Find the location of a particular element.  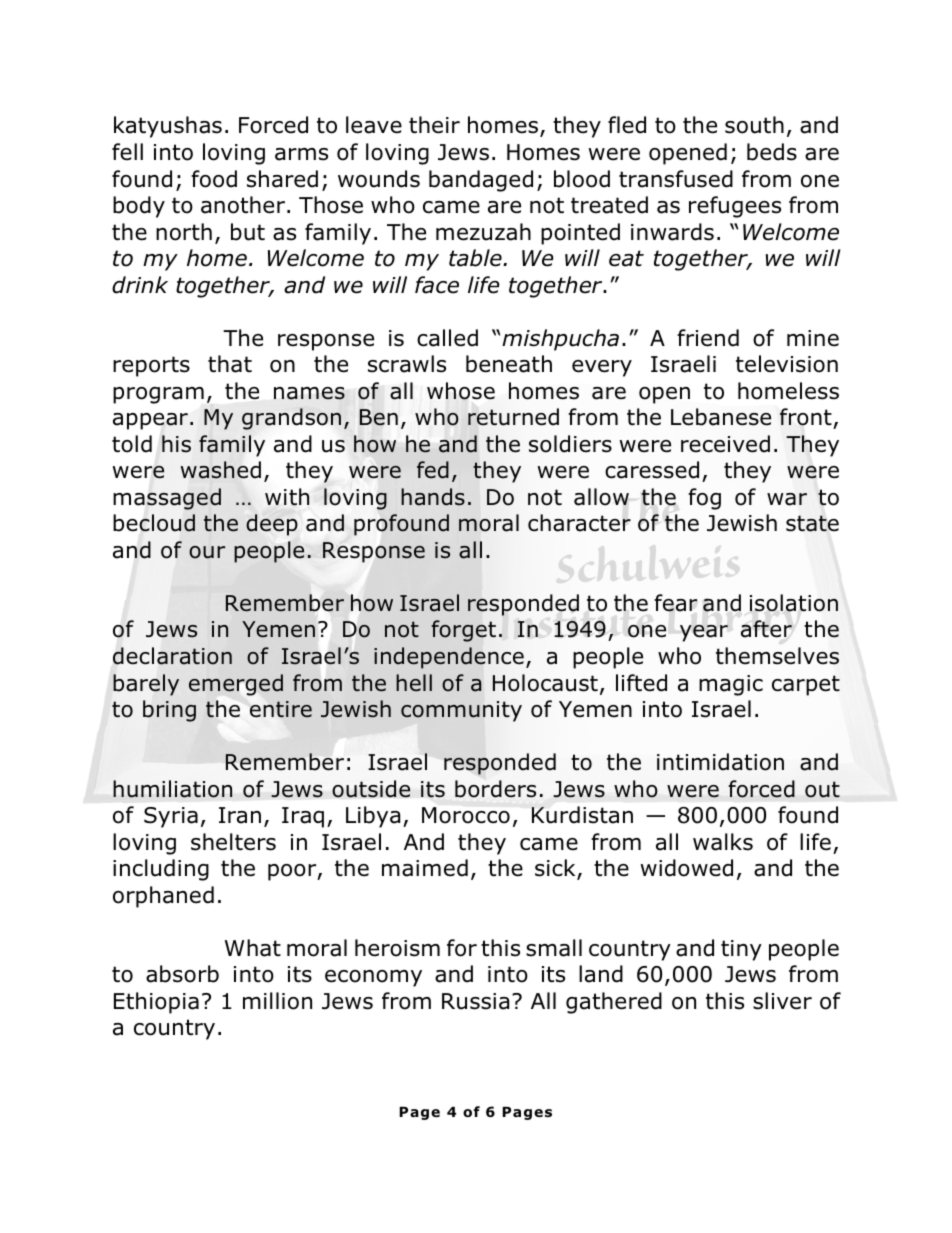

beds is located at coordinates (772, 152).
